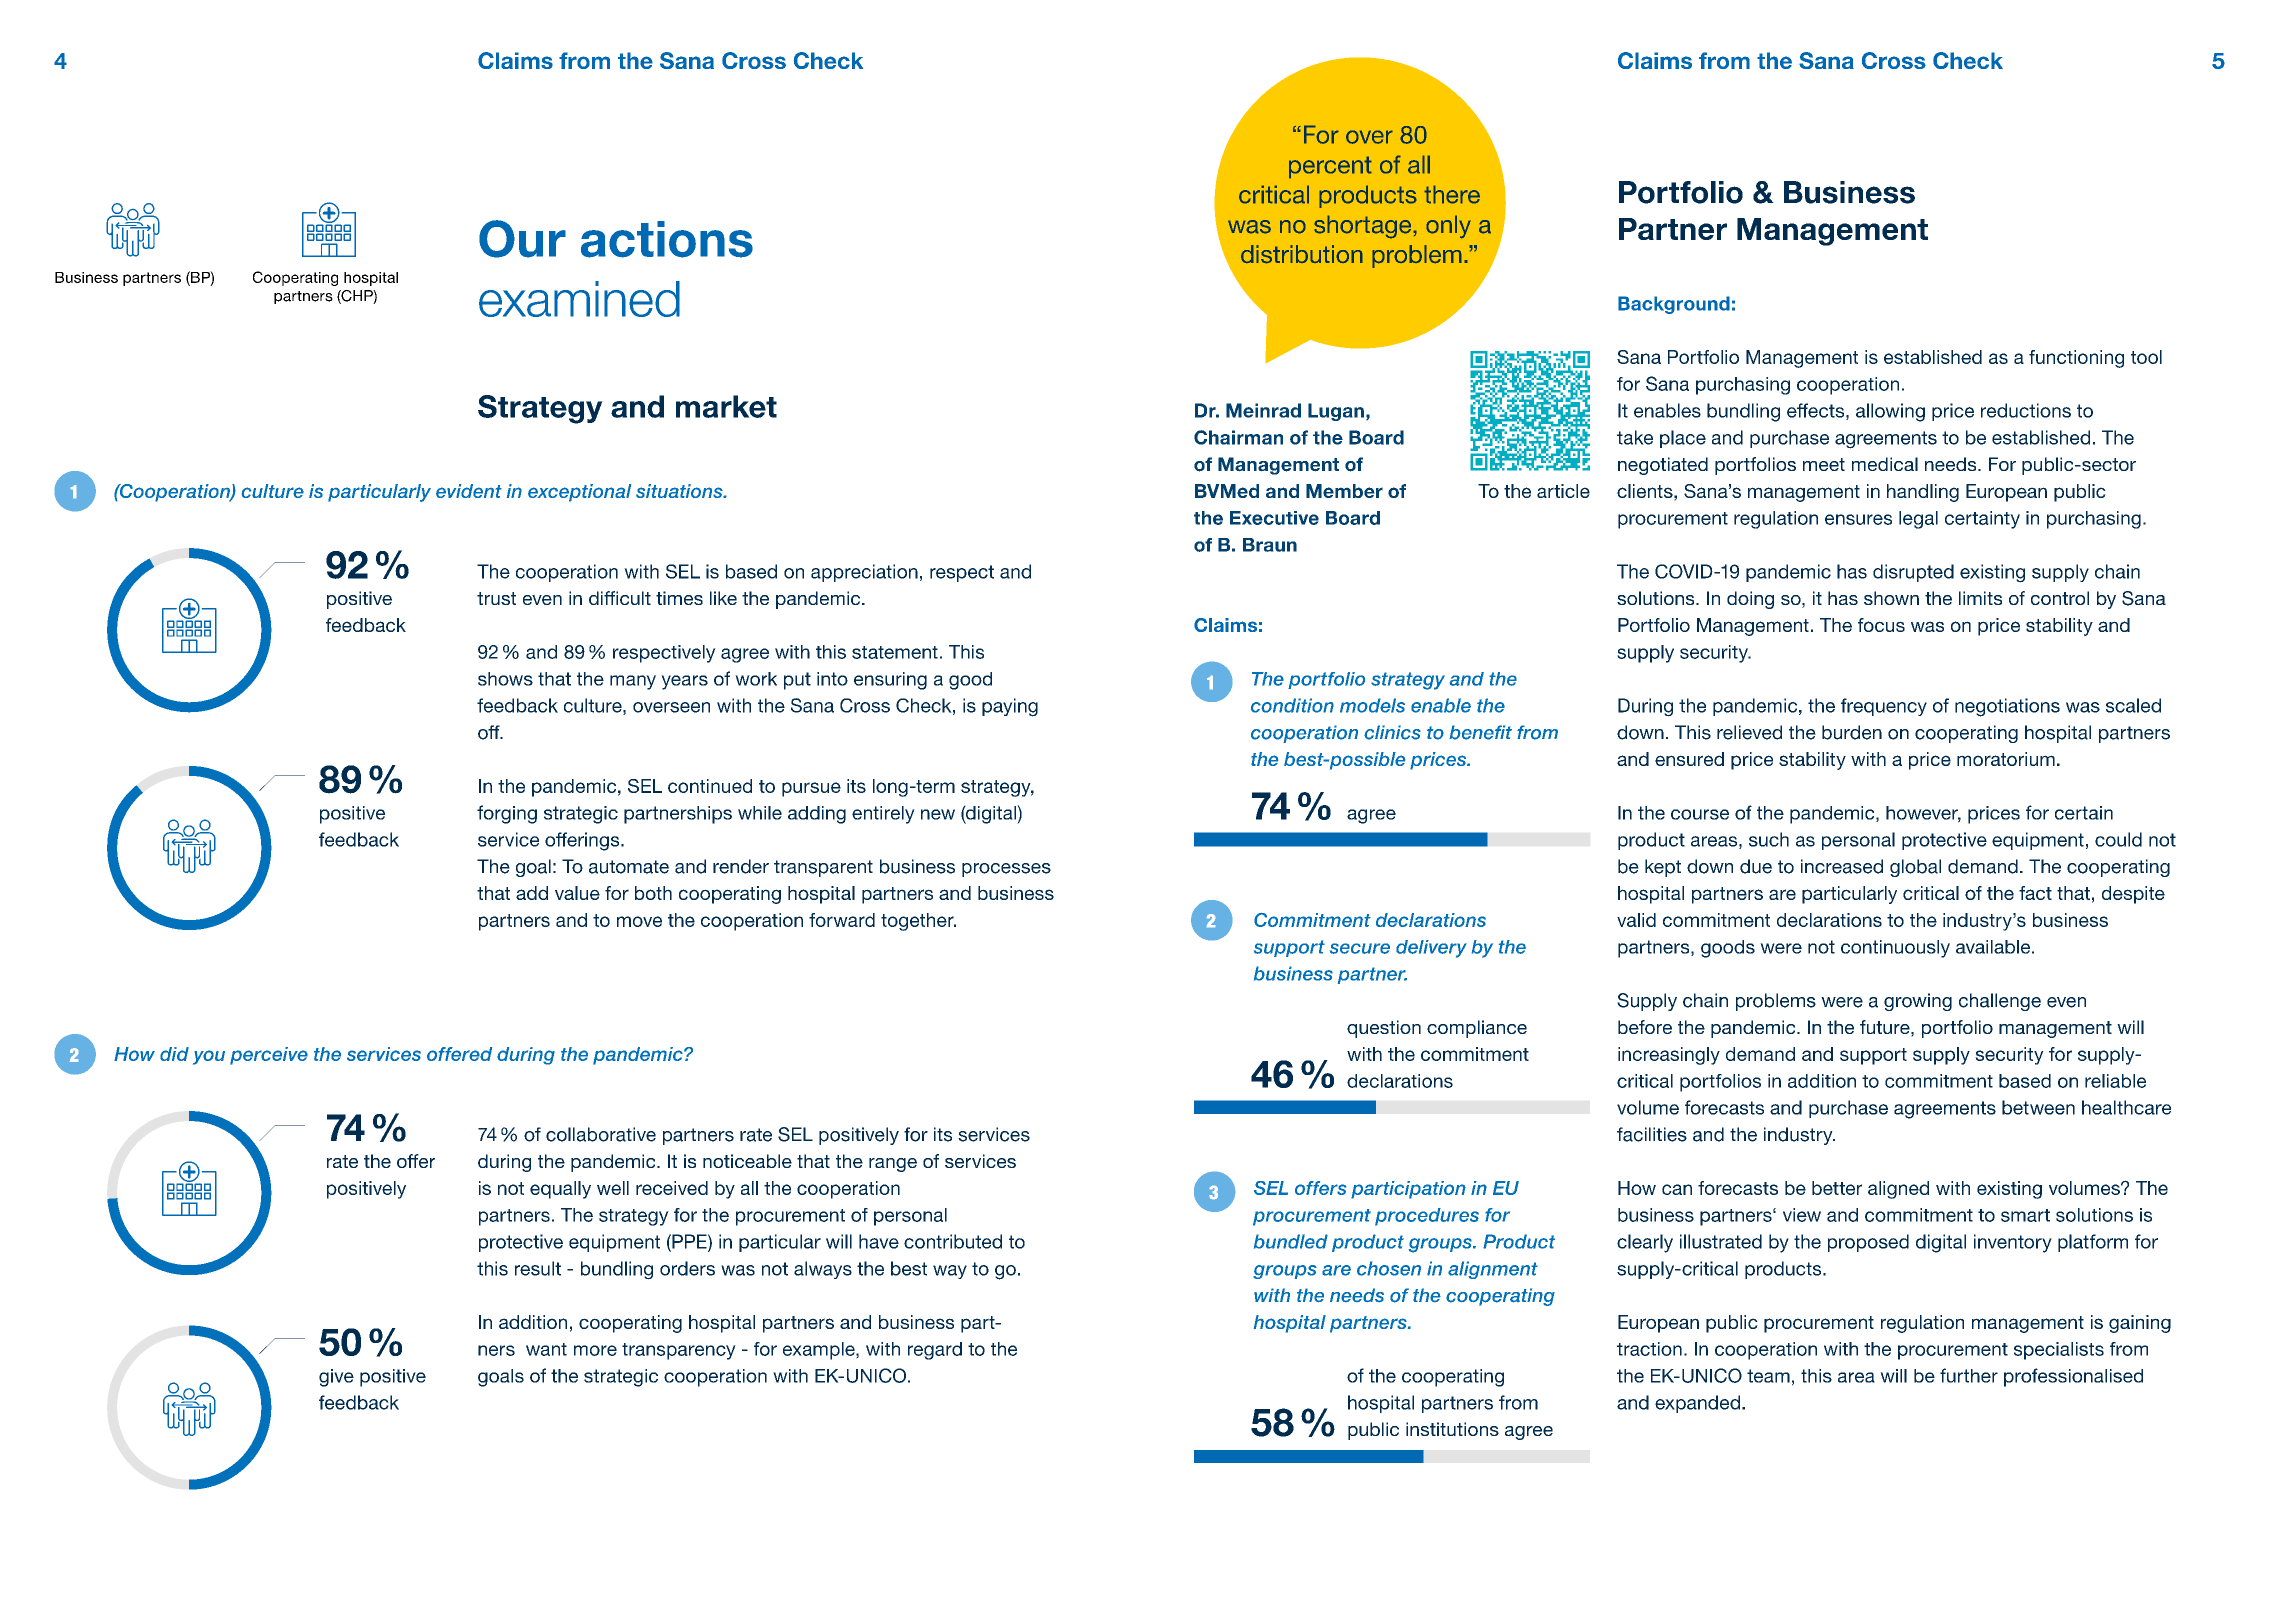  I want to click on percent, so click(1330, 167).
